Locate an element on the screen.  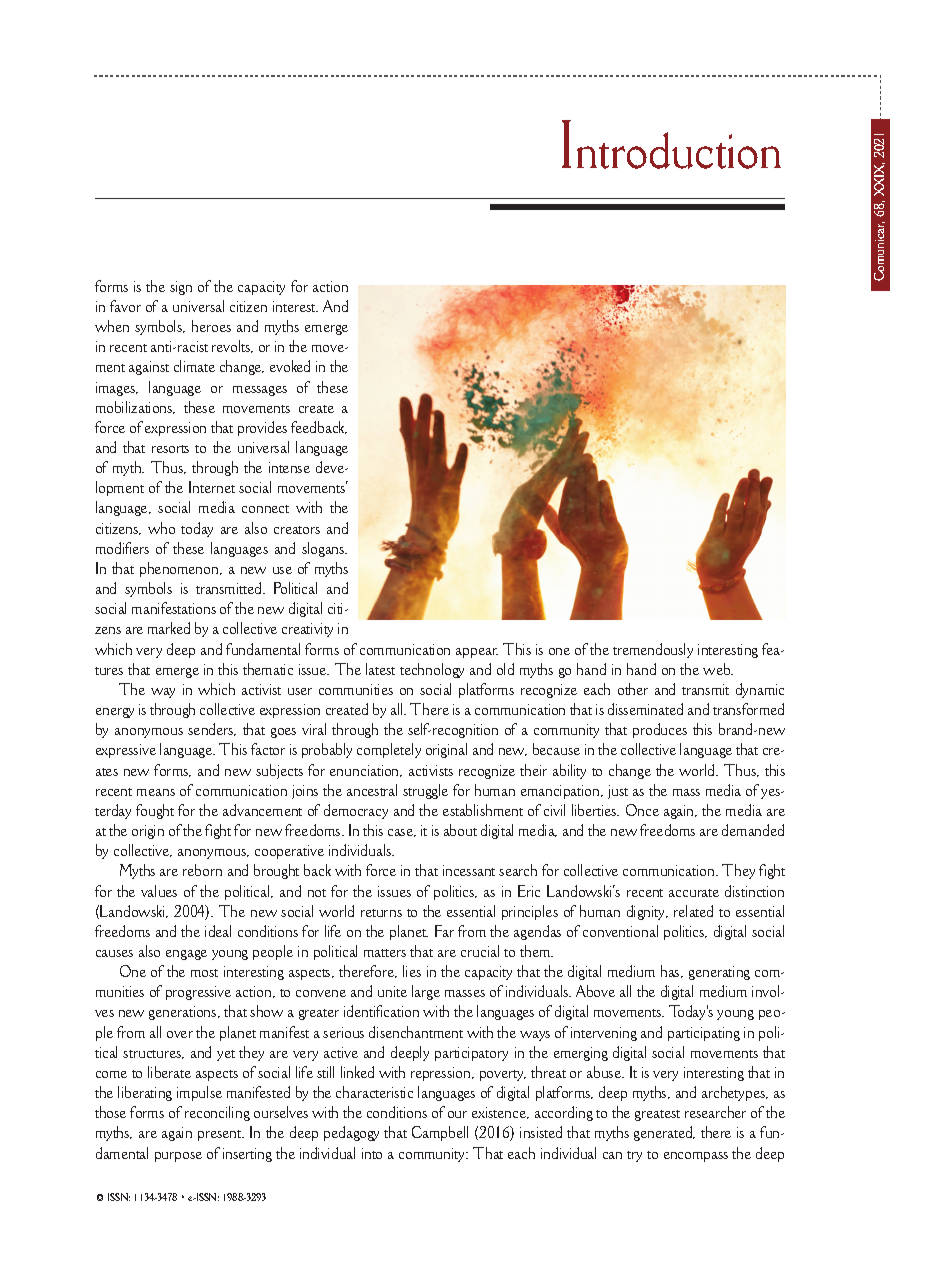
tremendously is located at coordinates (653, 650).
